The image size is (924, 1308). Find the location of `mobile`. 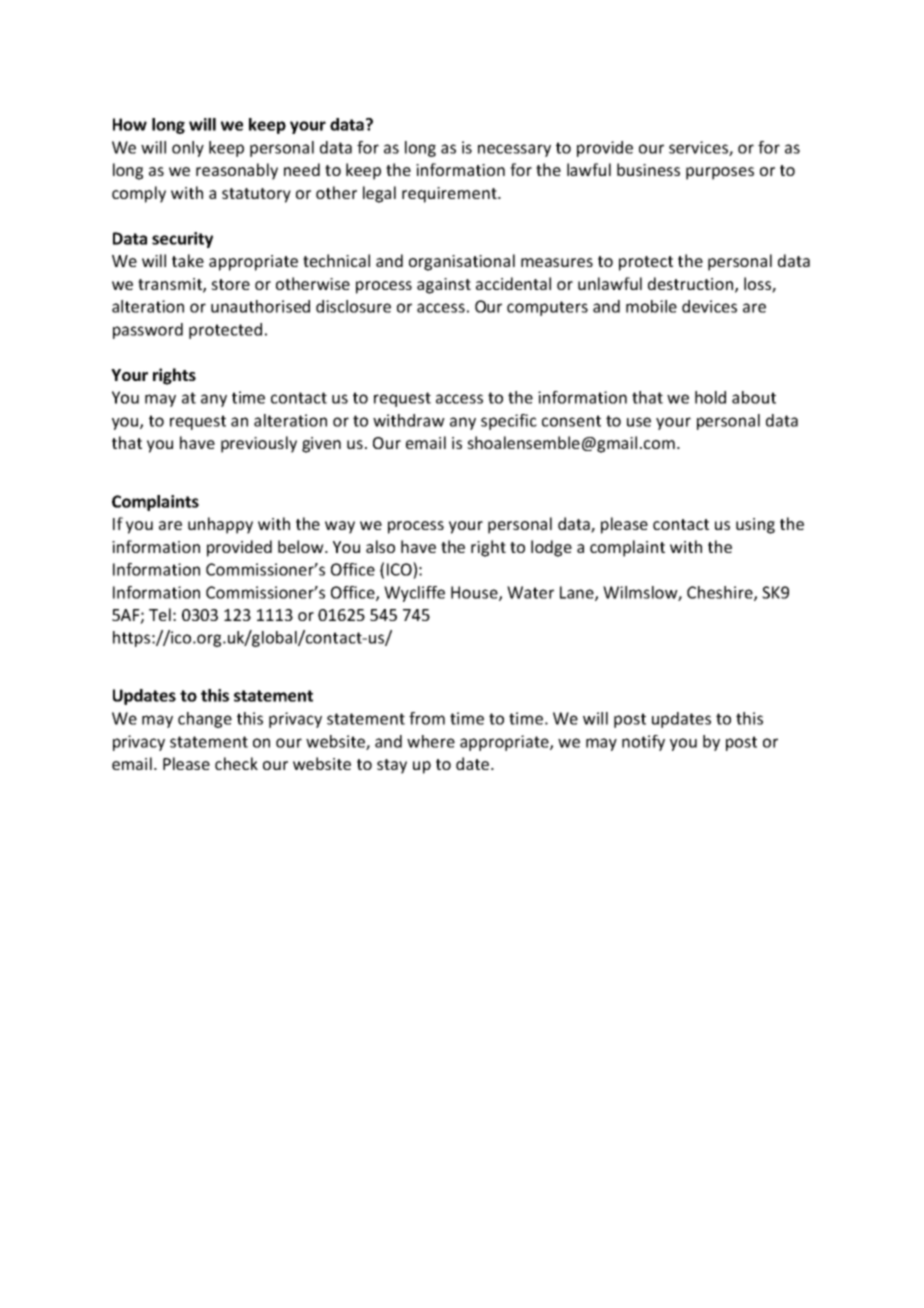

mobile is located at coordinates (651, 306).
